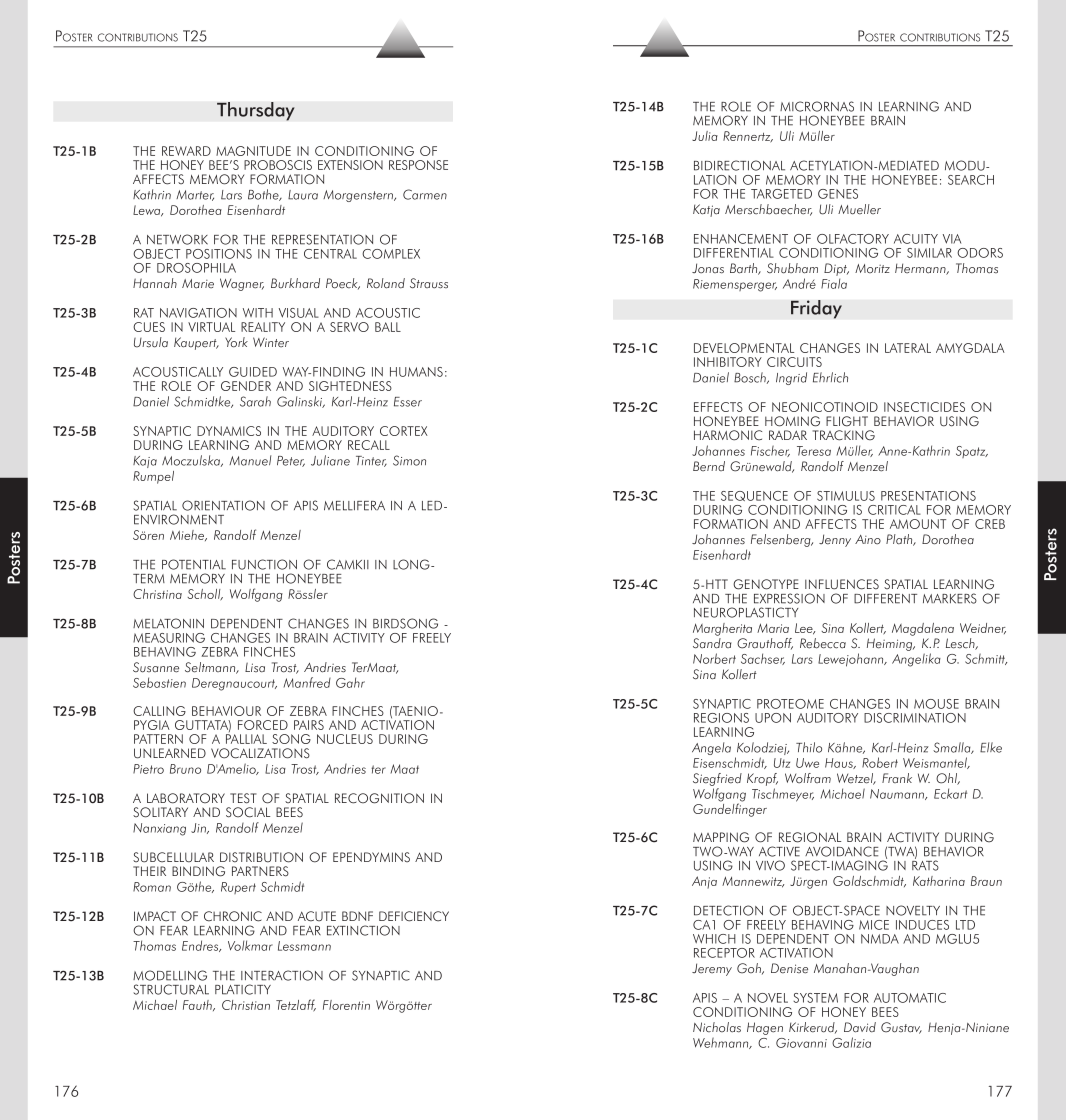 Image resolution: width=1066 pixels, height=1120 pixels. Describe the element at coordinates (418, 165) in the screenshot. I see `RESPONSE` at that location.
